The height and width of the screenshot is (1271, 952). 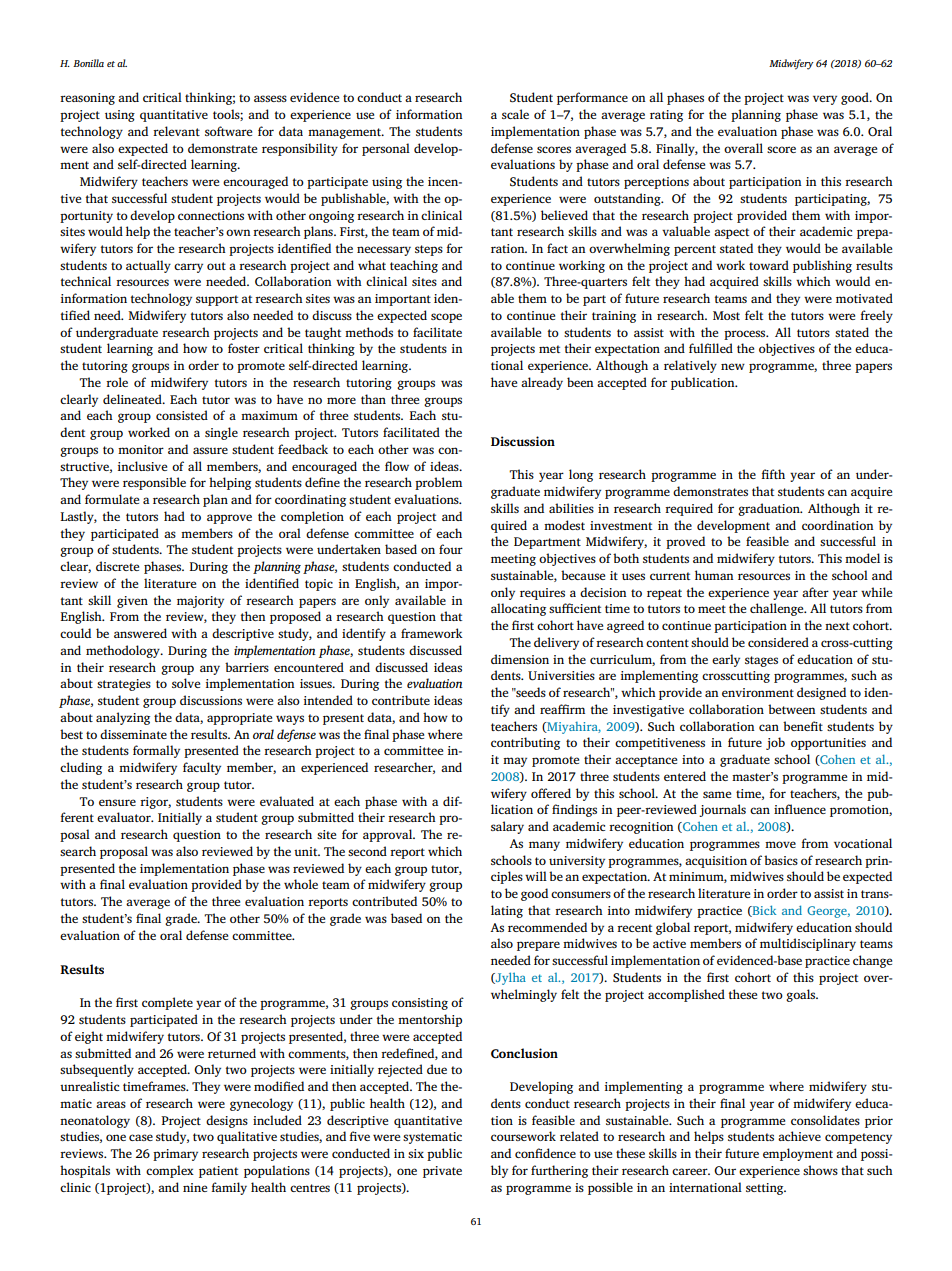 I want to click on relevant, so click(x=176, y=131).
